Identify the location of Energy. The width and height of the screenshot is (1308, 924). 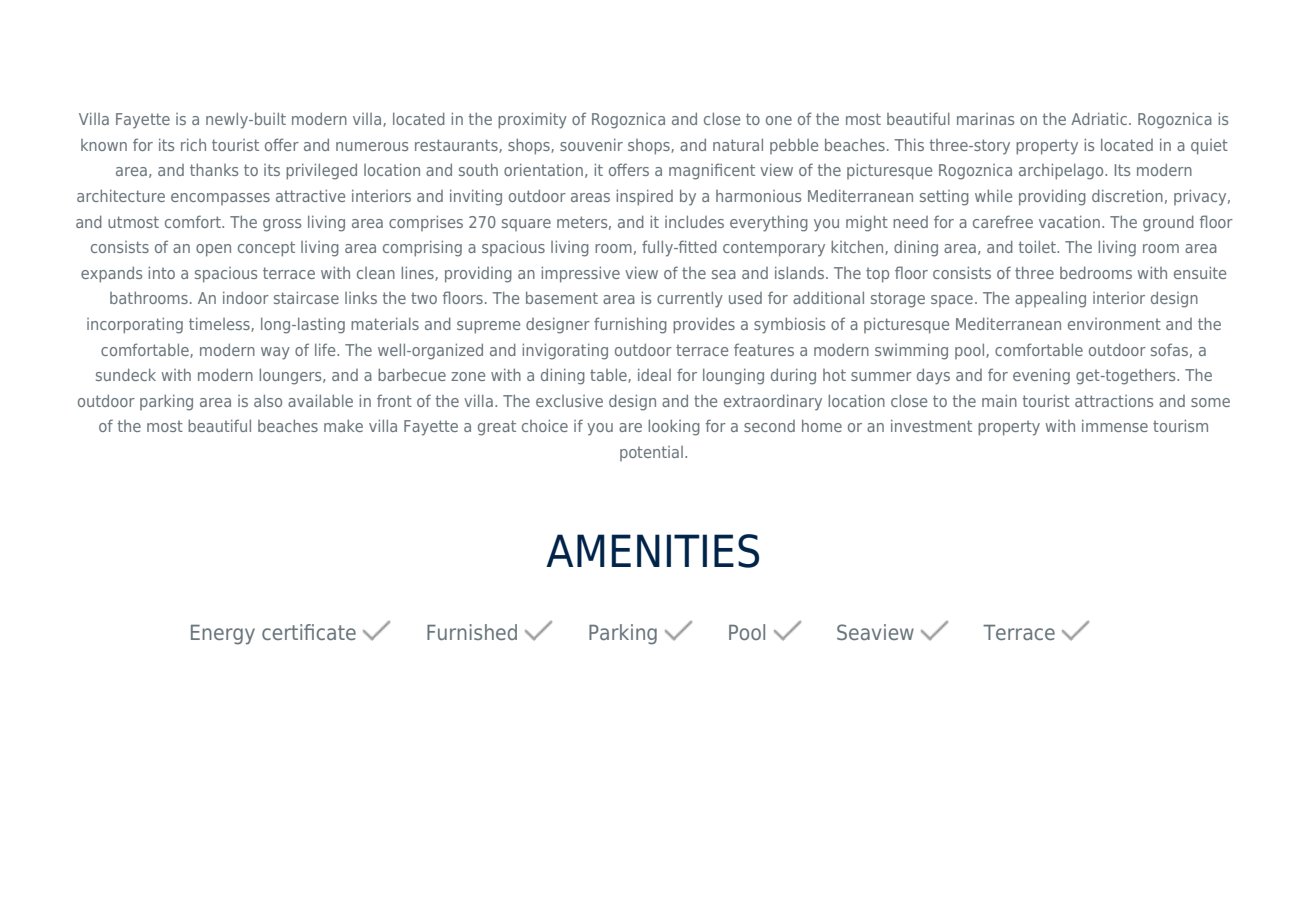
(223, 635).
